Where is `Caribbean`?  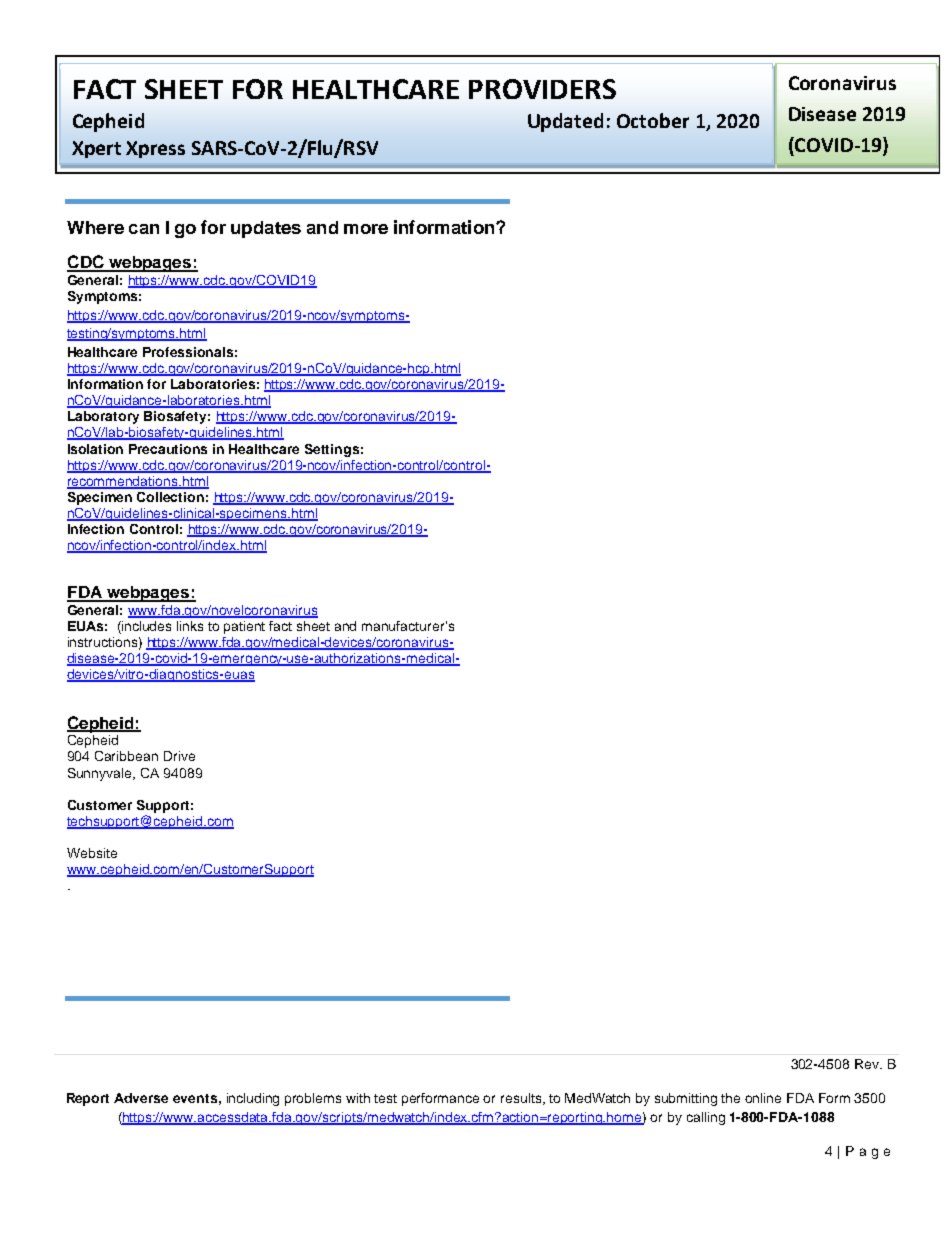
Caribbean is located at coordinates (126, 756).
